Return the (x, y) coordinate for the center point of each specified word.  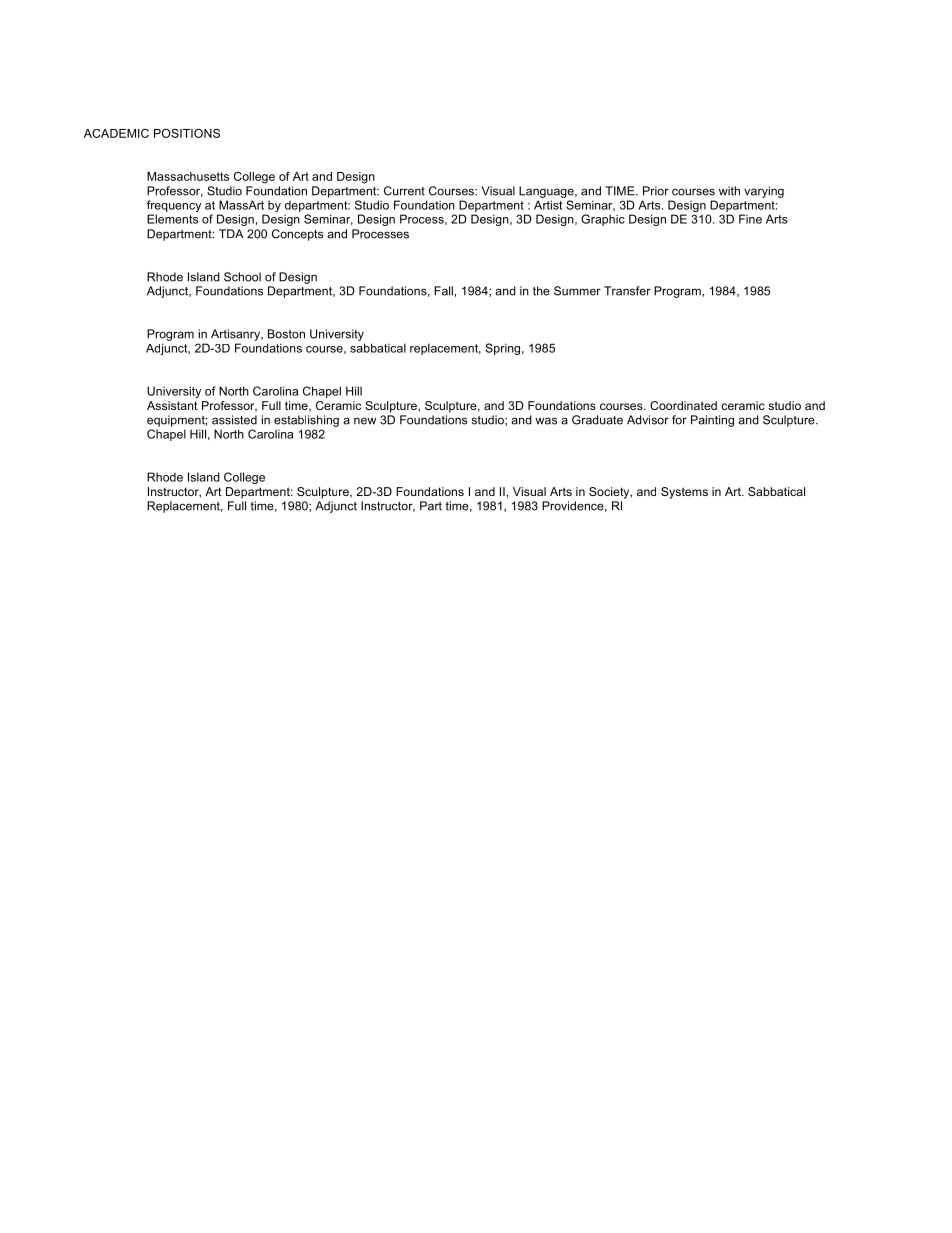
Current (404, 191)
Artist (548, 205)
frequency (174, 206)
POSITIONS (187, 133)
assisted (234, 420)
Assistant (172, 405)
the (541, 291)
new (365, 421)
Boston (286, 334)
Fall (443, 291)
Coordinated (683, 405)
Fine (750, 219)
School (242, 277)
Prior (656, 191)
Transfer (627, 291)
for (679, 420)
